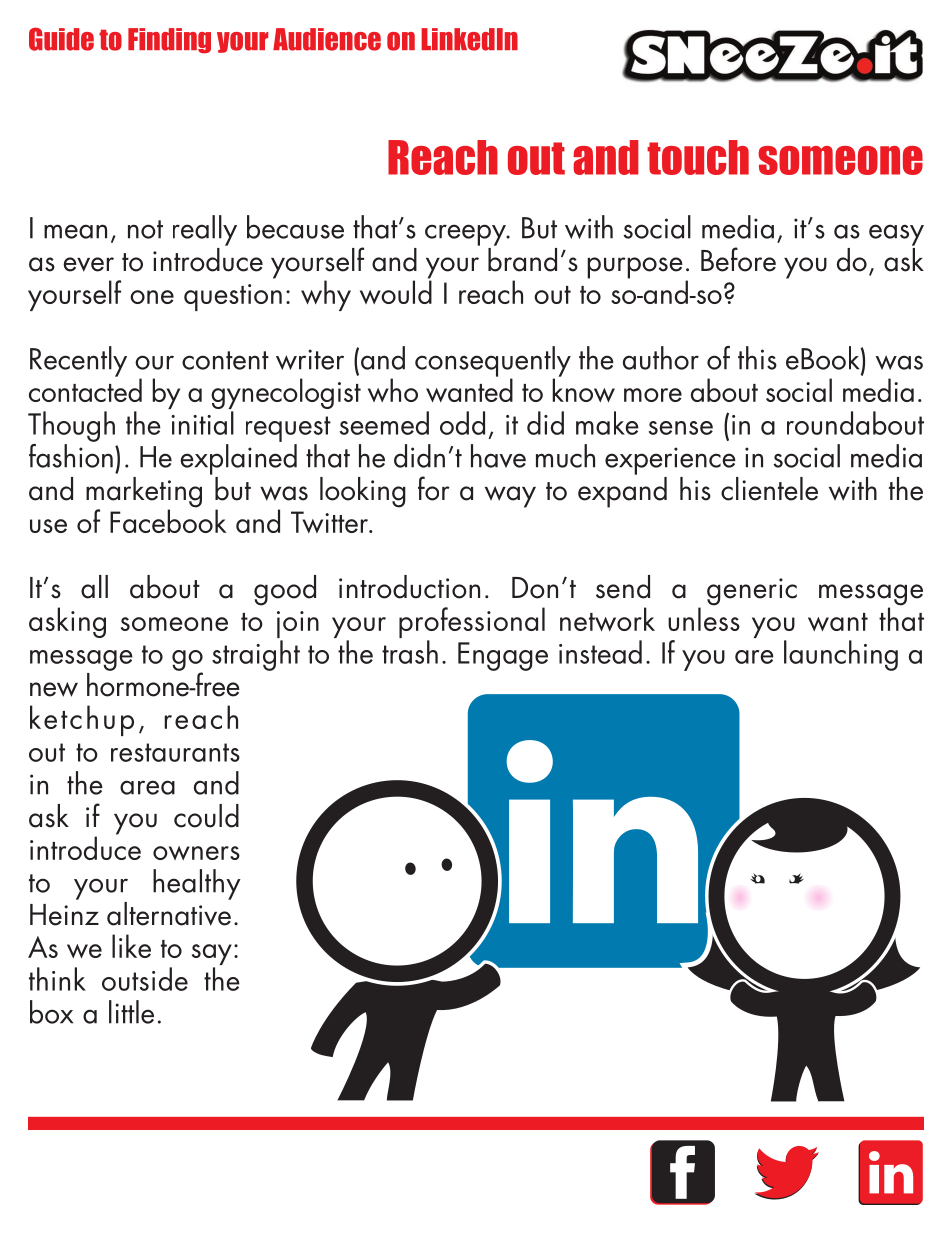 Image resolution: width=952 pixels, height=1233 pixels. What do you see at coordinates (769, 489) in the screenshot?
I see `clientele` at bounding box center [769, 489].
